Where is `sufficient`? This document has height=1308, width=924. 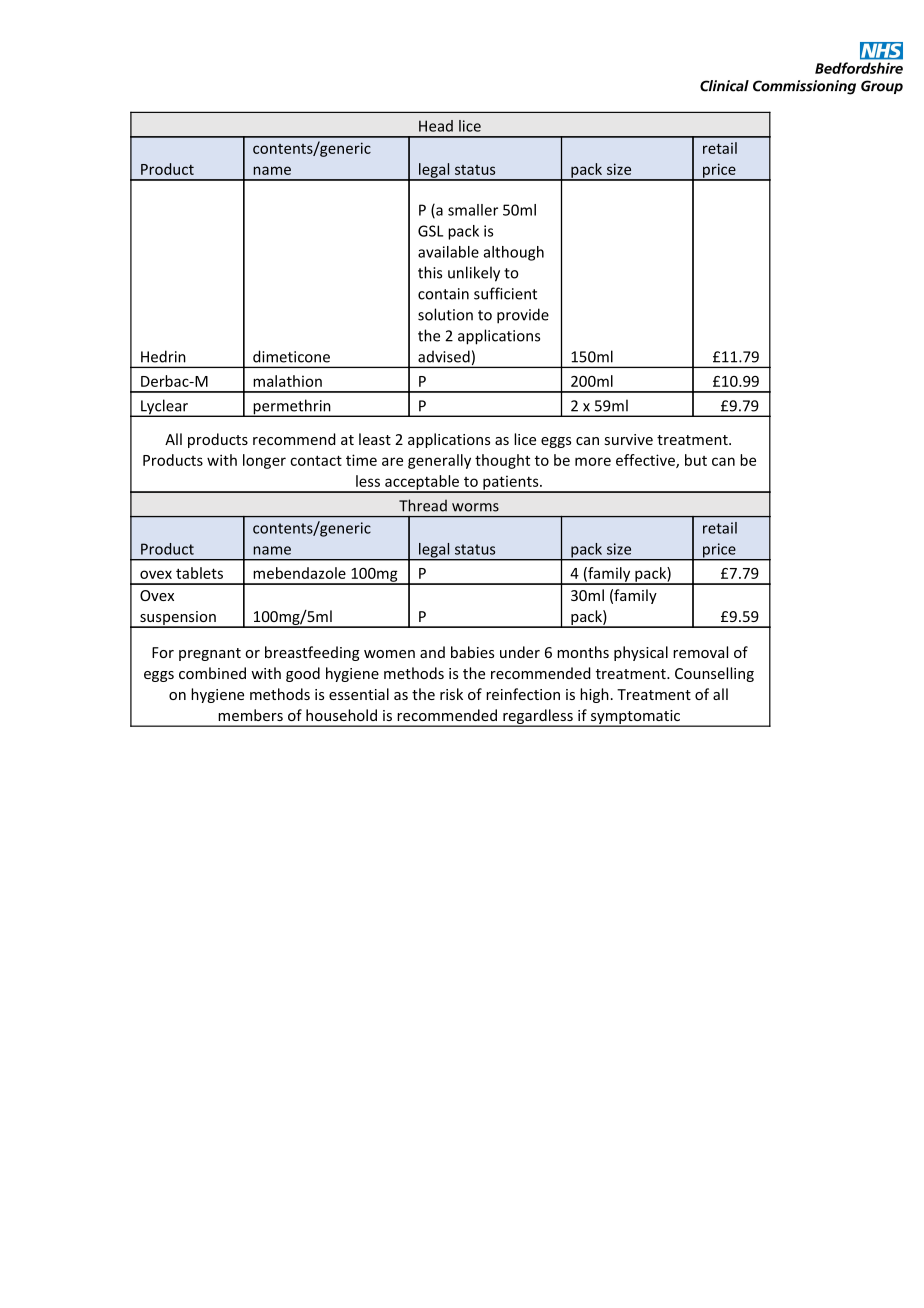
sufficient is located at coordinates (505, 293).
